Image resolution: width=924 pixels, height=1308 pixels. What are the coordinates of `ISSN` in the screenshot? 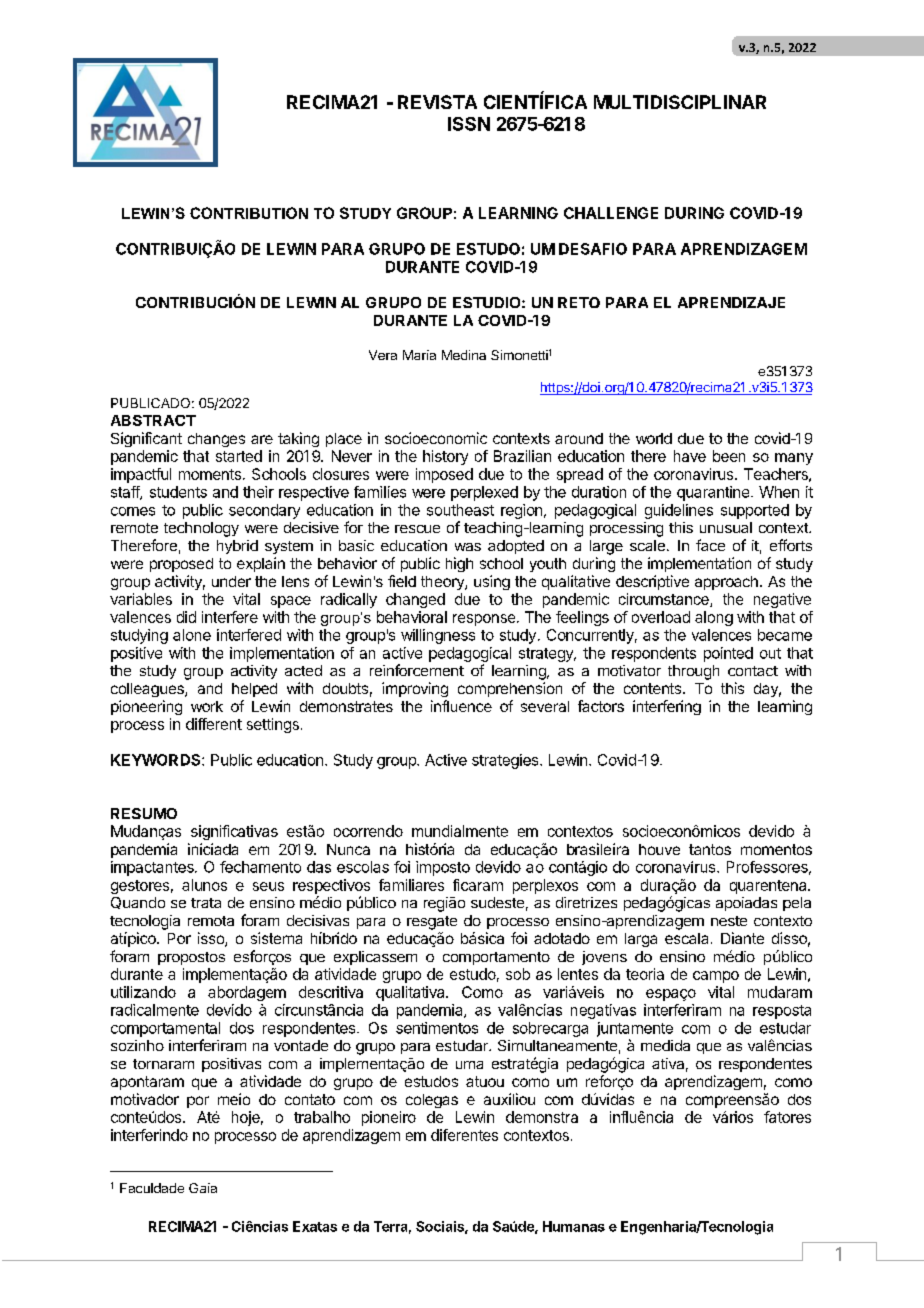 It's located at (469, 124).
